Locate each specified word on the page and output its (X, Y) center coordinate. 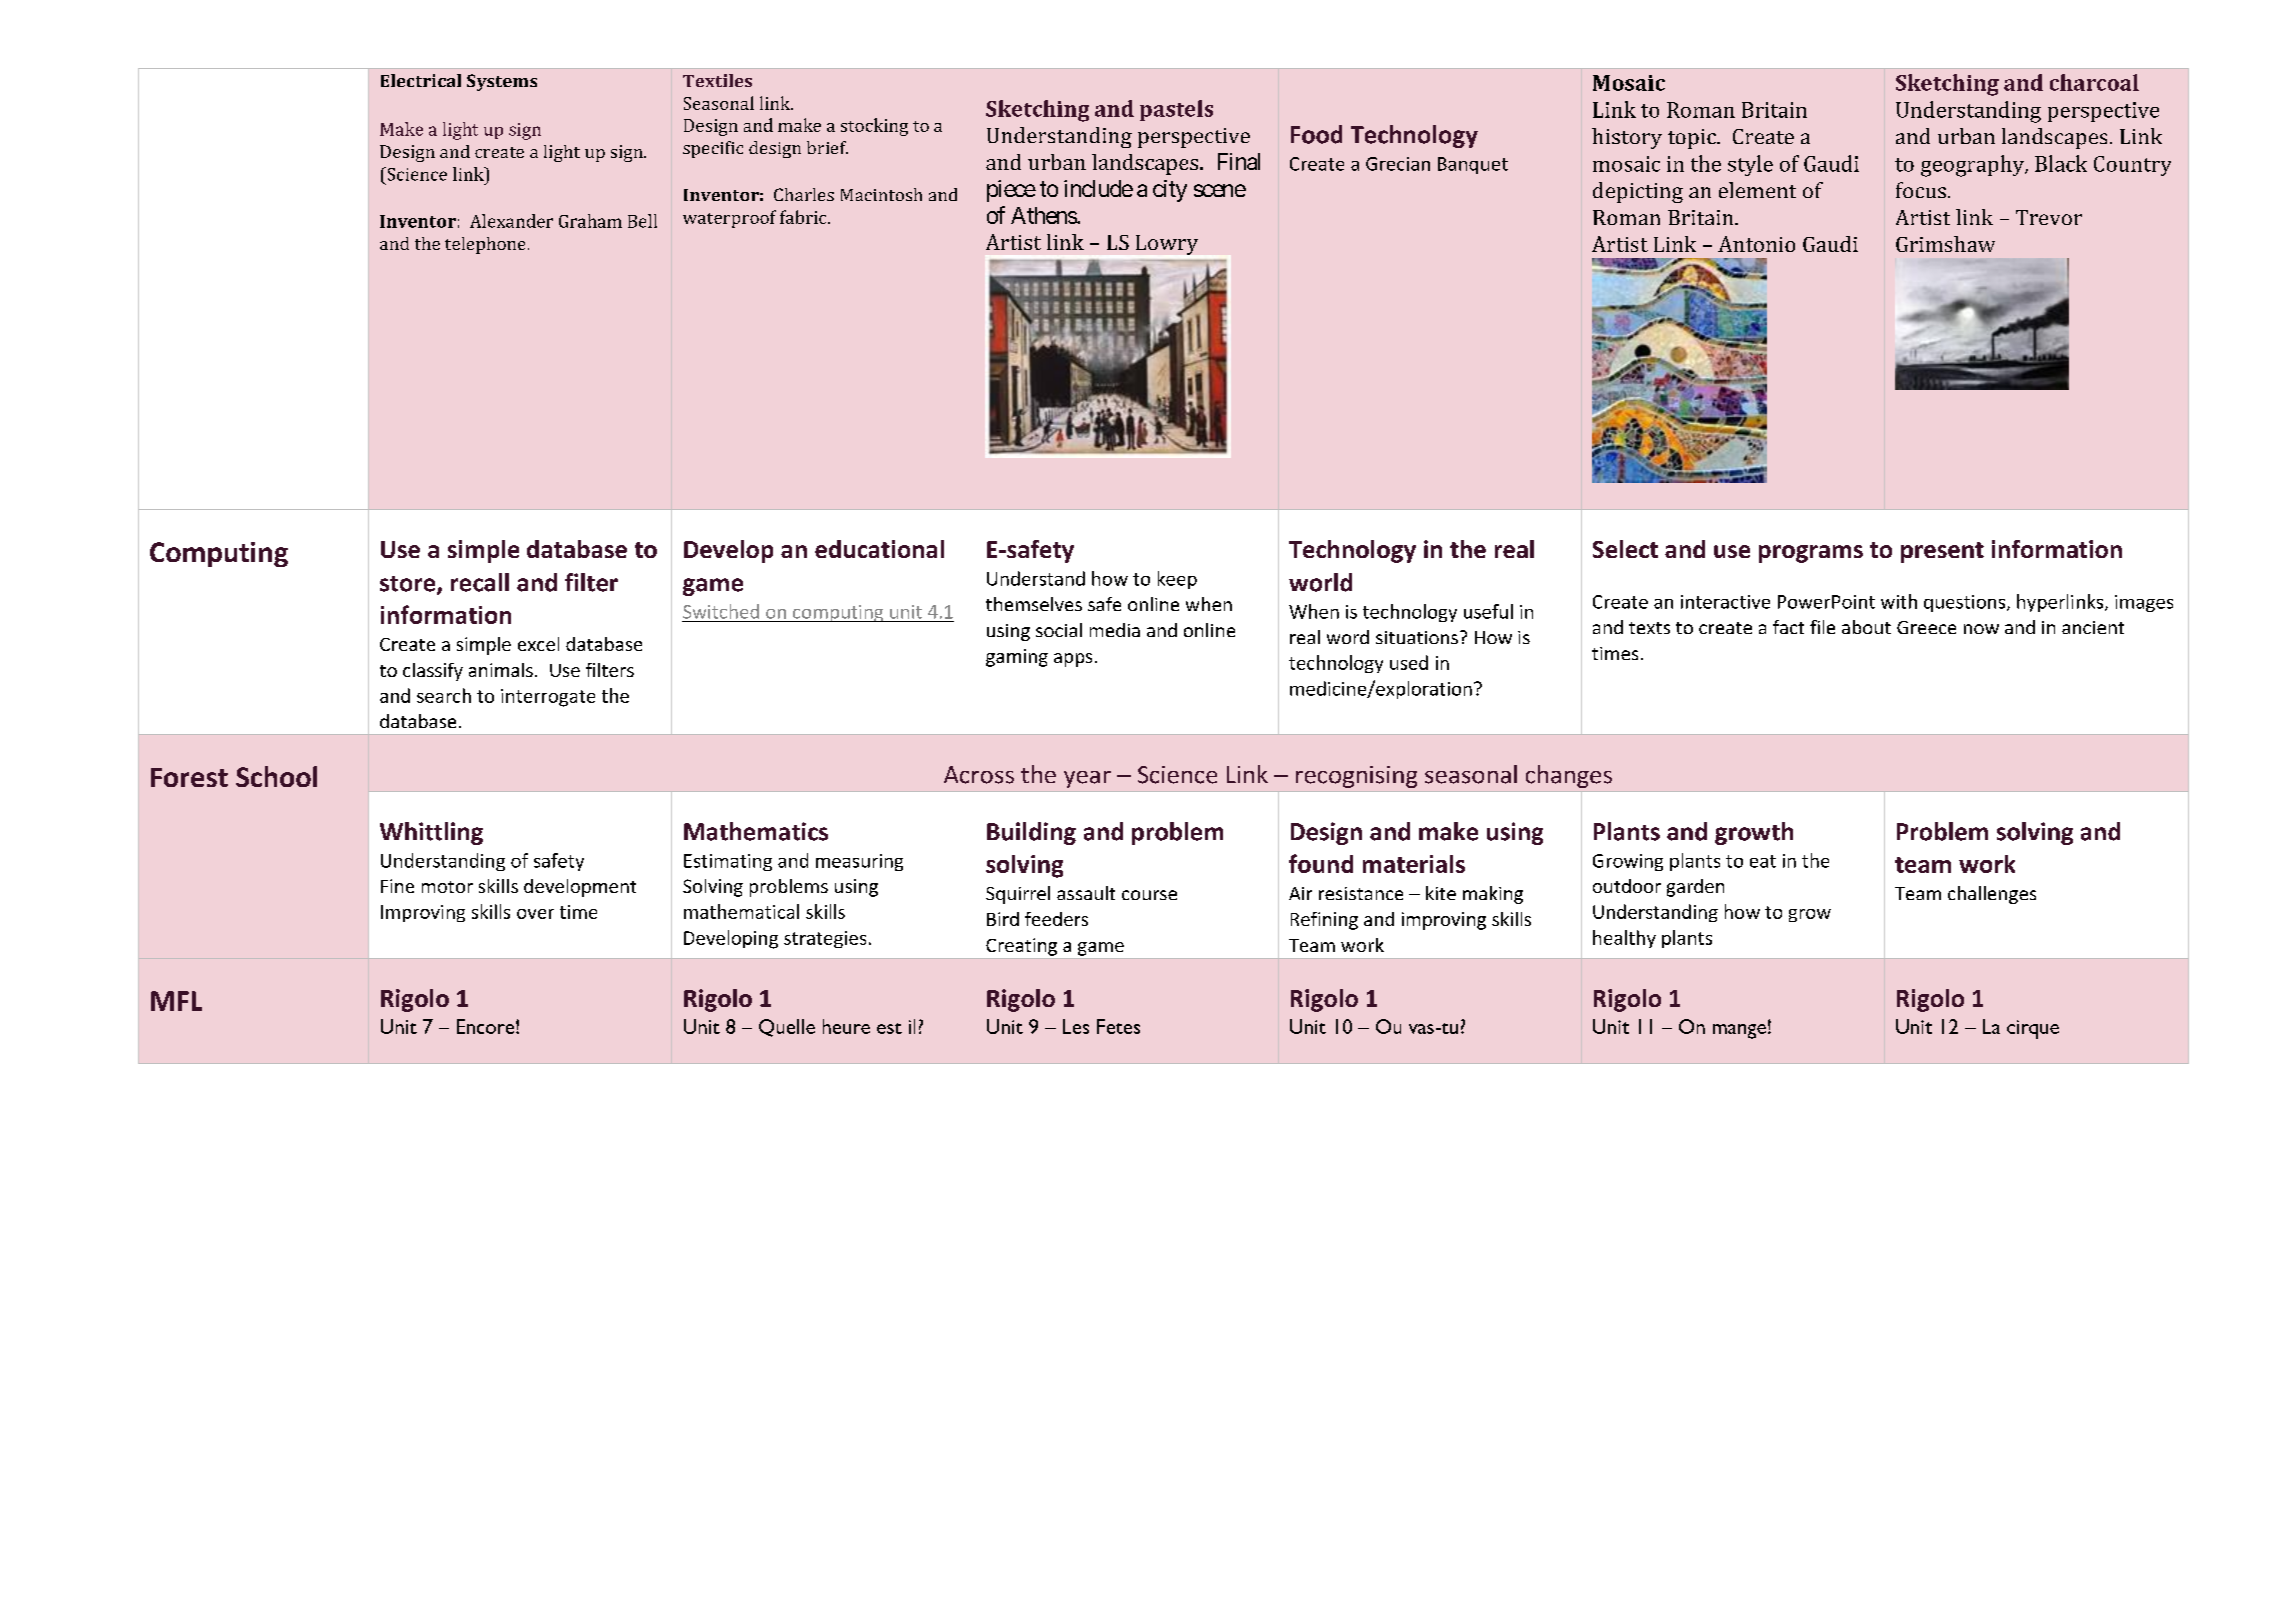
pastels (1176, 110)
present (1942, 552)
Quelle (787, 1028)
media (1115, 630)
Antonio (1756, 244)
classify (433, 672)
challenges (1992, 895)
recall (480, 582)
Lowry (1167, 245)
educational (879, 549)
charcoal (2094, 82)
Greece (1926, 627)
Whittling (431, 833)
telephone (485, 245)
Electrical (421, 80)
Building (1031, 833)
